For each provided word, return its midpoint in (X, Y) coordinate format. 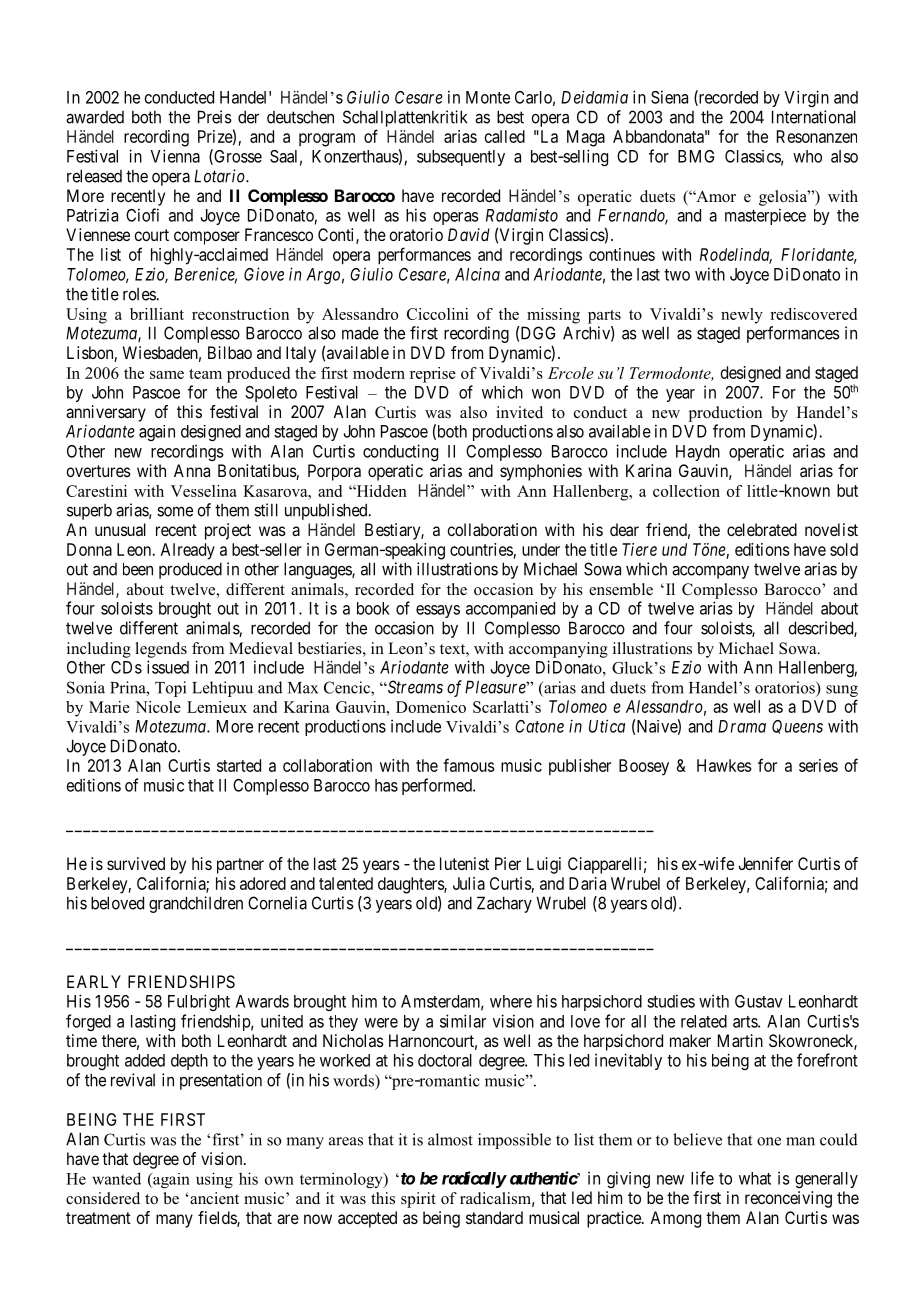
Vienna (175, 156)
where (511, 1001)
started (239, 765)
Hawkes (724, 765)
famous (469, 765)
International (814, 117)
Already (188, 551)
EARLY (94, 981)
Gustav (759, 1001)
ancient (213, 1198)
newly (742, 316)
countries (481, 549)
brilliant (157, 314)
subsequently (461, 158)
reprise (433, 375)
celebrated (762, 529)
